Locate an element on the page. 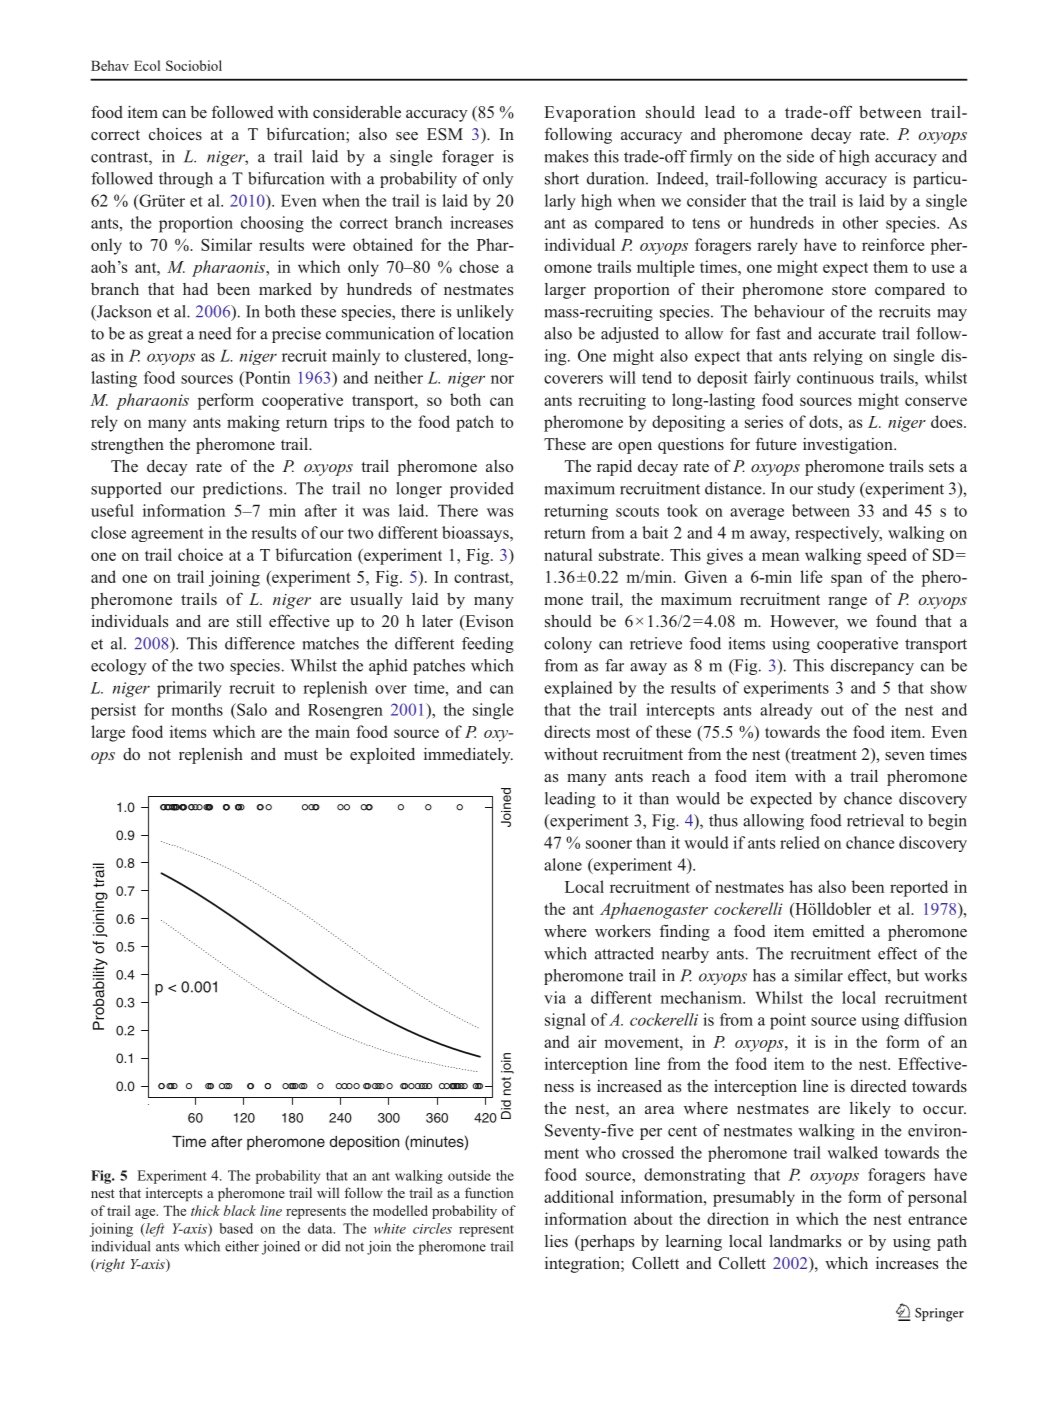 This page has width=1058, height=1406. through is located at coordinates (186, 180).
